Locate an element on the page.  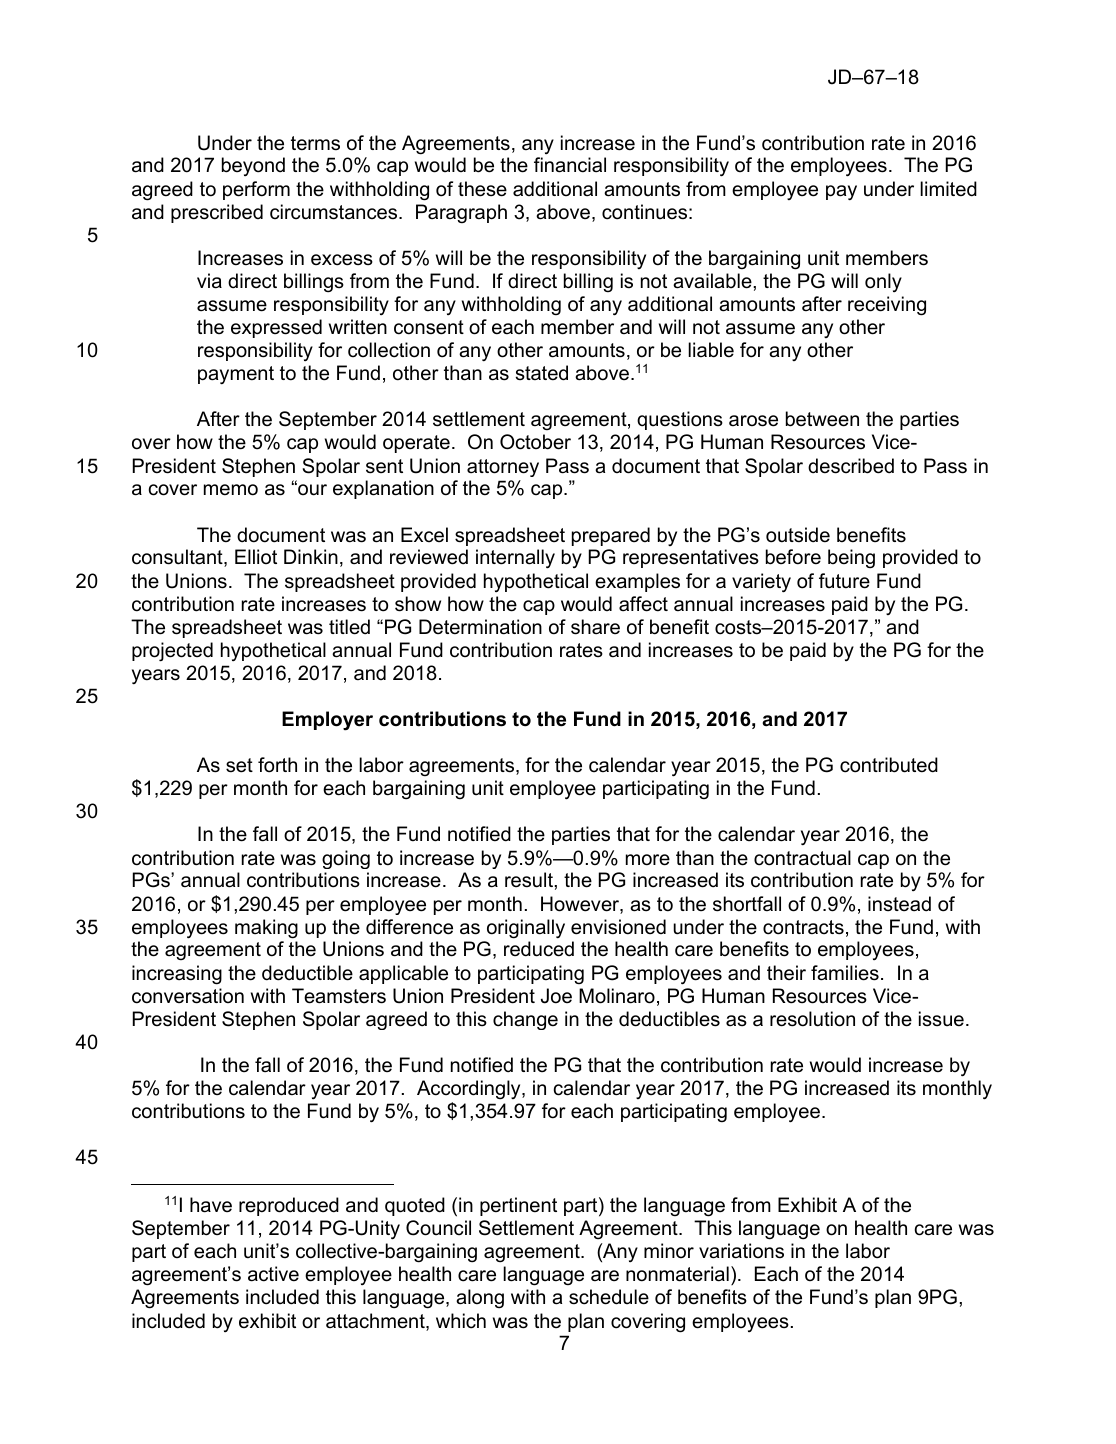
perform is located at coordinates (256, 190).
